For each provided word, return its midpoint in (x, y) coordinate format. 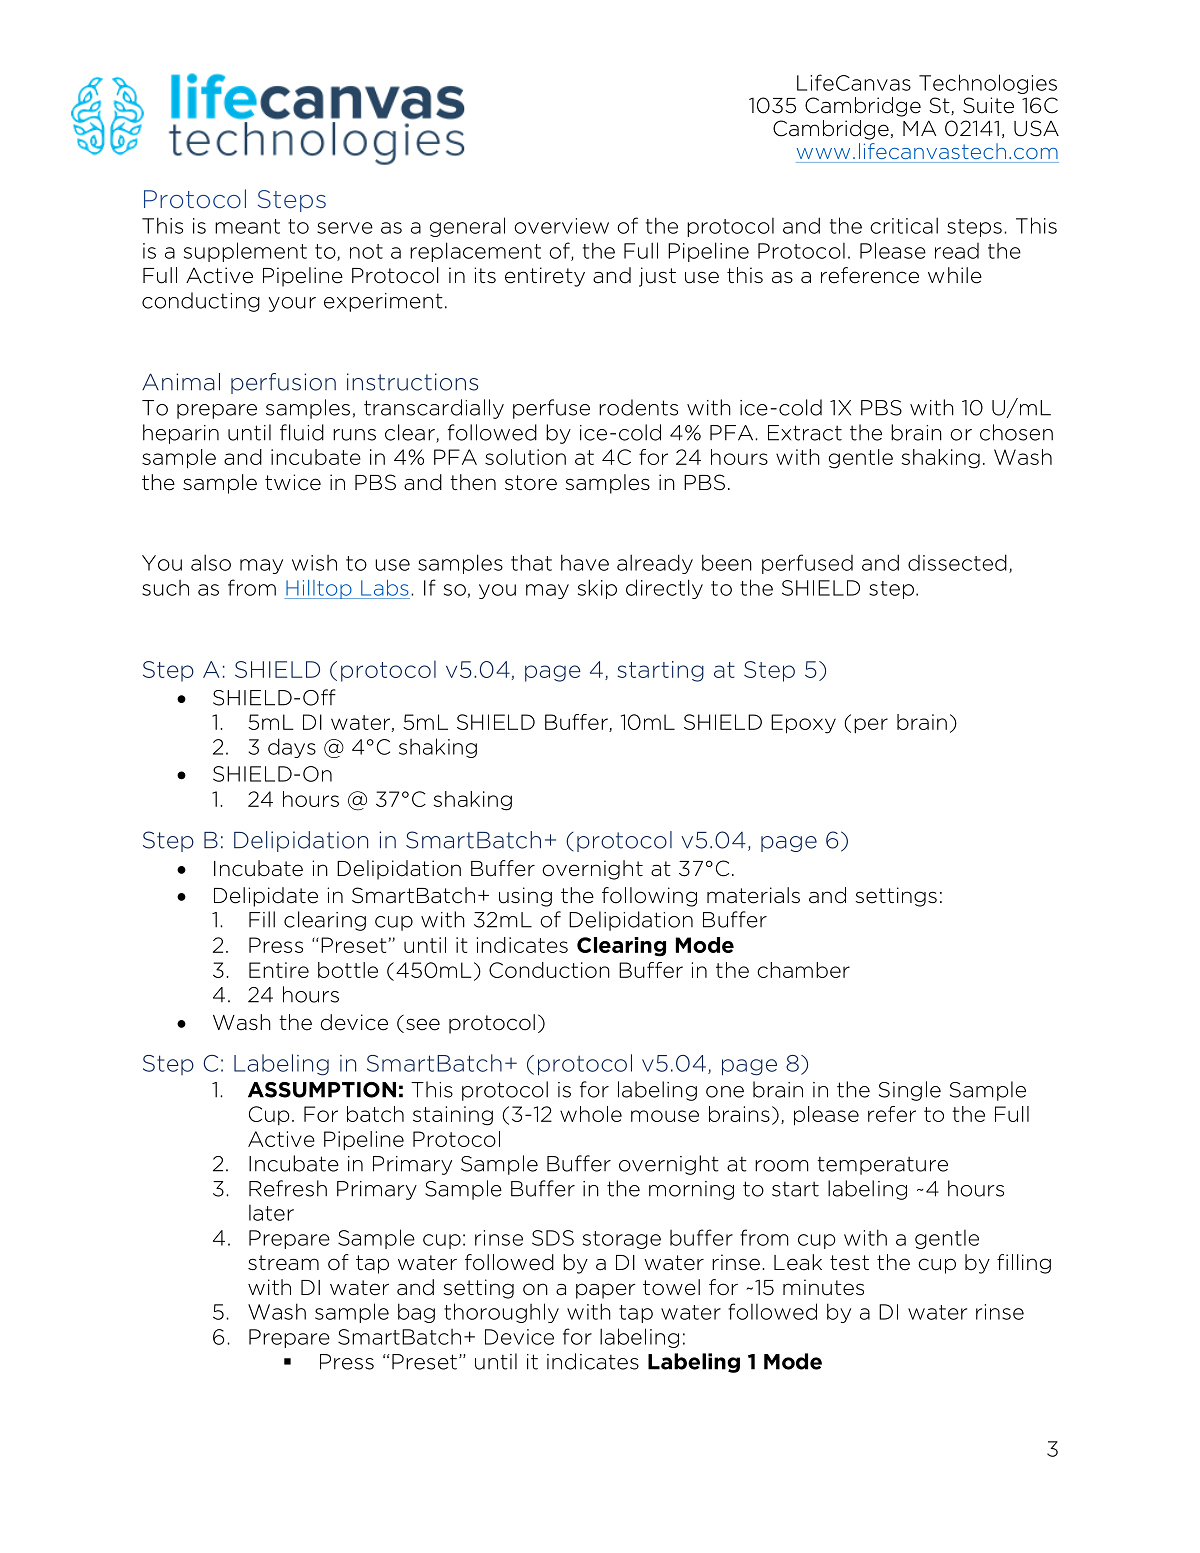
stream (283, 1263)
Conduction (549, 970)
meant (247, 226)
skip (597, 589)
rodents (638, 407)
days (292, 748)
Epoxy (803, 724)
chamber (803, 970)
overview (561, 226)
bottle (348, 970)
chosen (1016, 432)
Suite (988, 105)
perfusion (283, 383)
